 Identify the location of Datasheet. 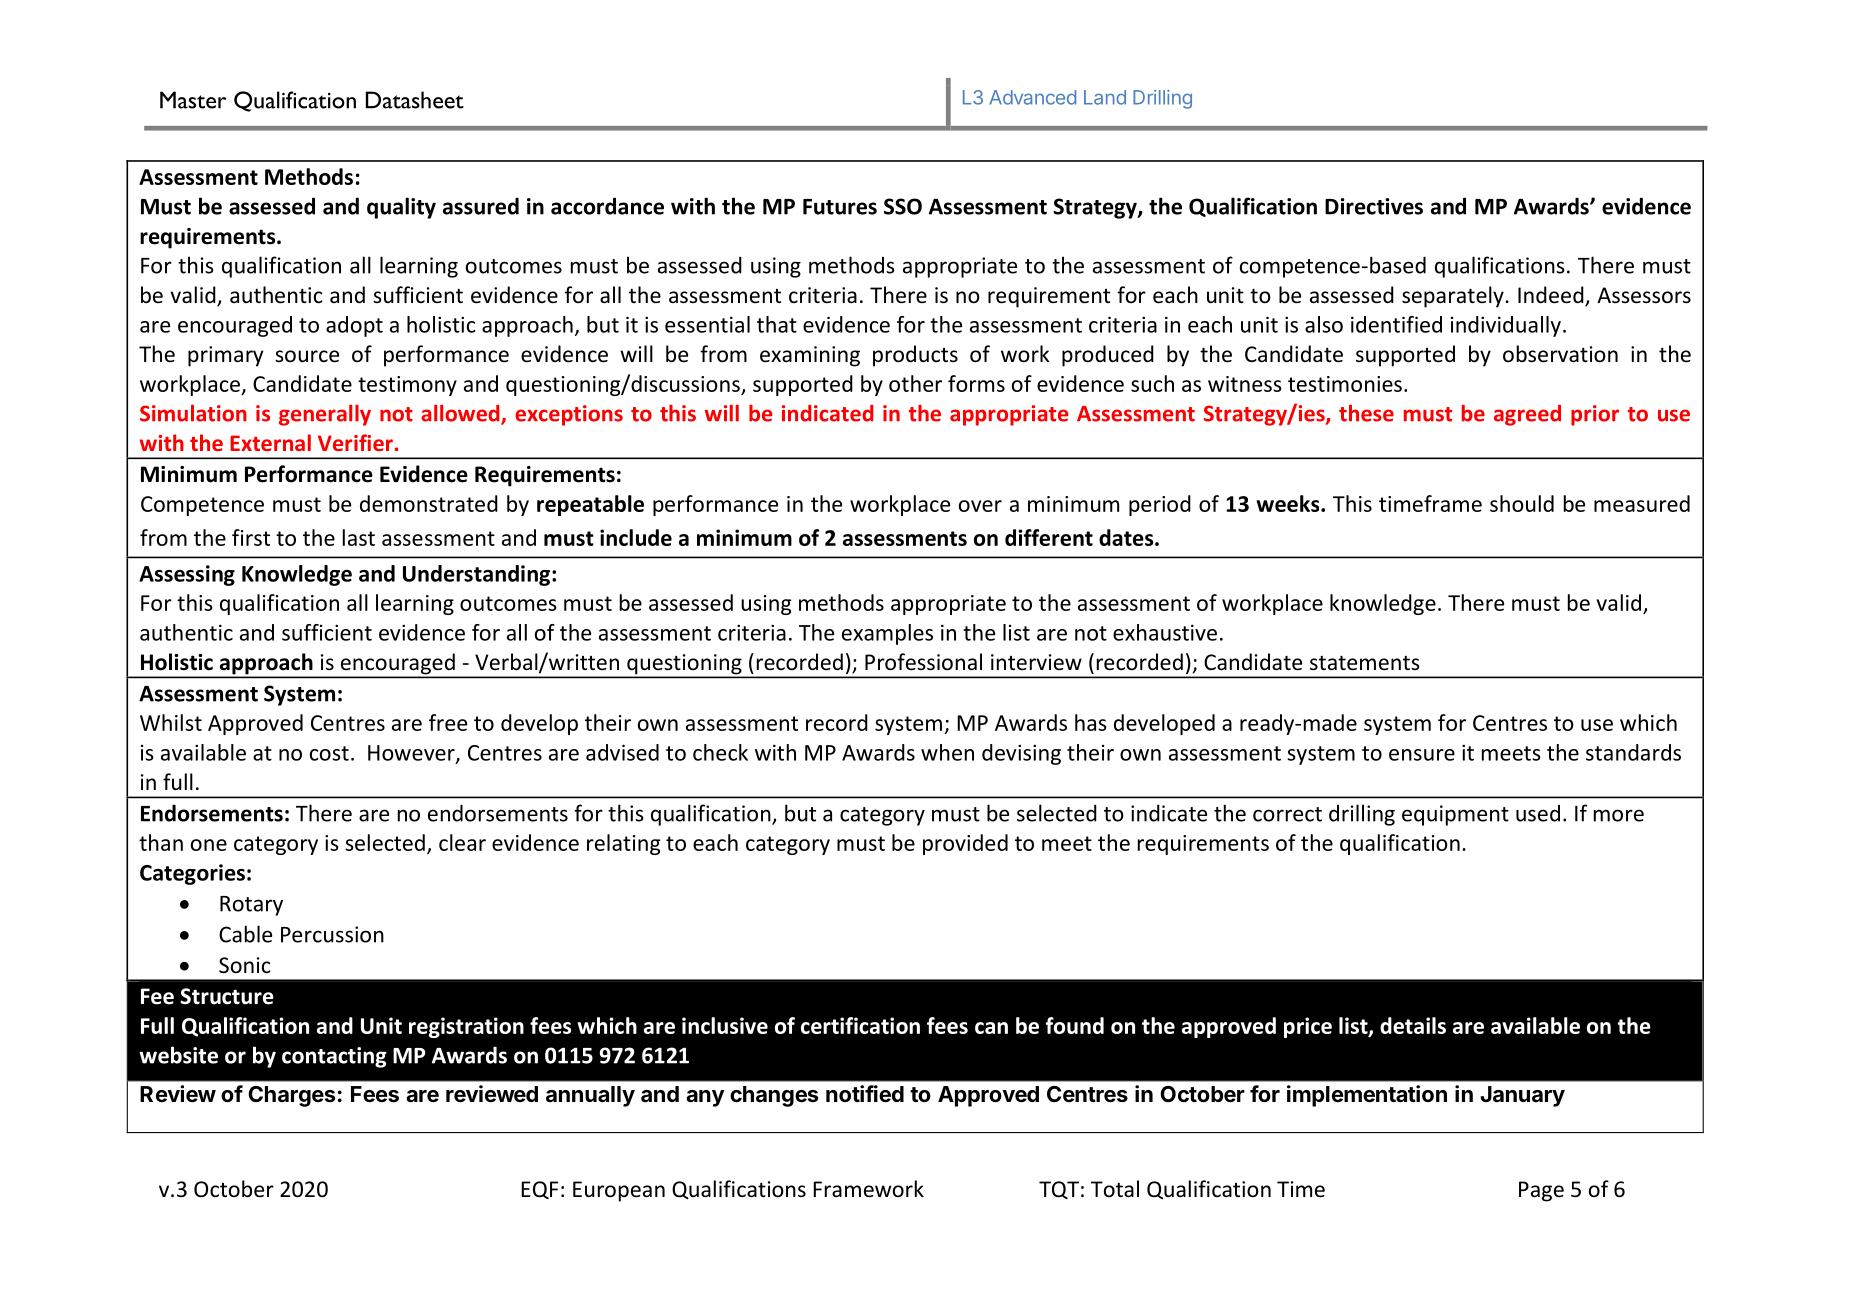
(415, 100).
